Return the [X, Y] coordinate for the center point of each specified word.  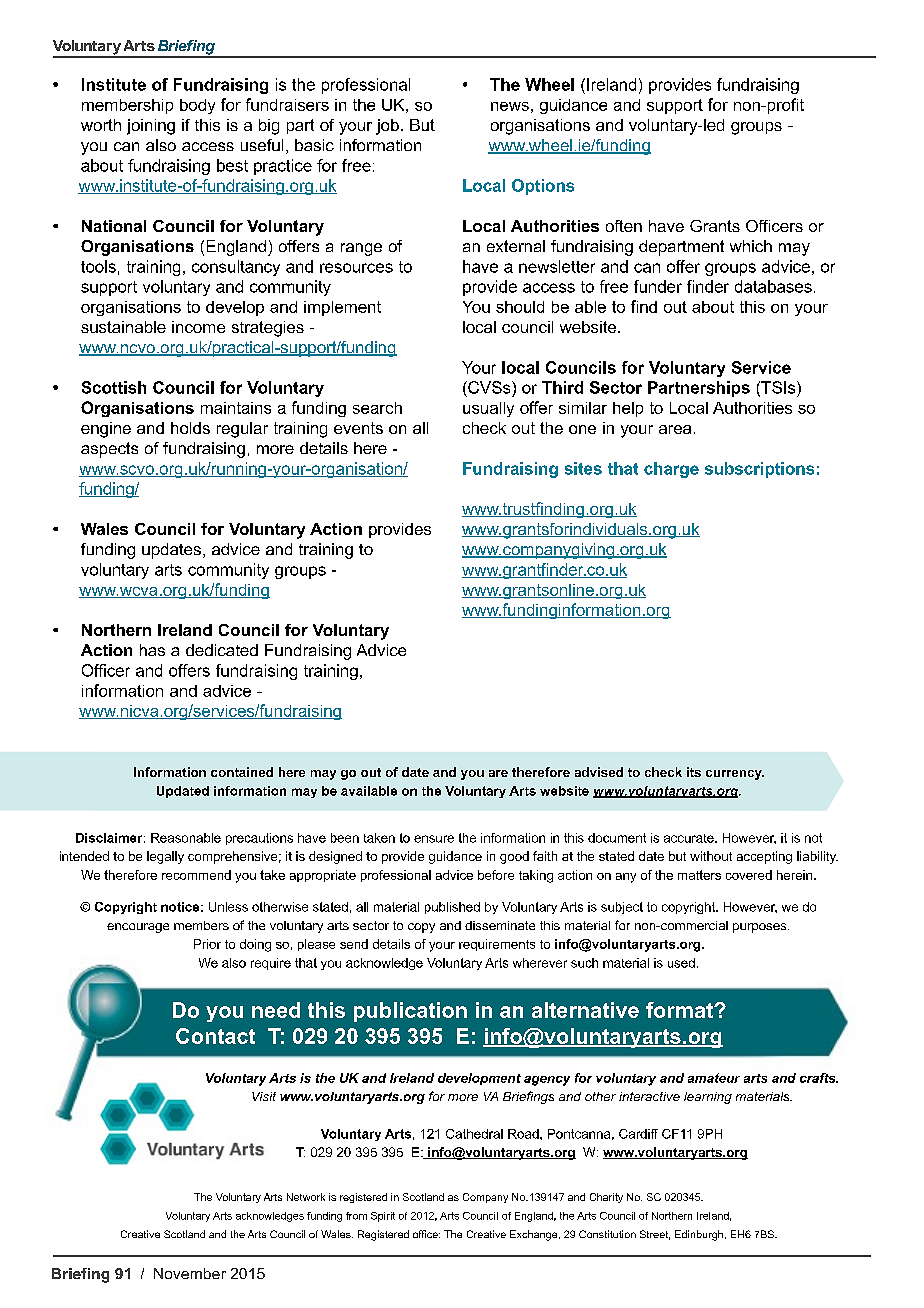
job [387, 127]
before [496, 875]
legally [165, 857]
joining [151, 127]
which [751, 246]
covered [749, 875]
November [190, 1273]
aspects [109, 450]
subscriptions [759, 470]
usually [488, 409]
